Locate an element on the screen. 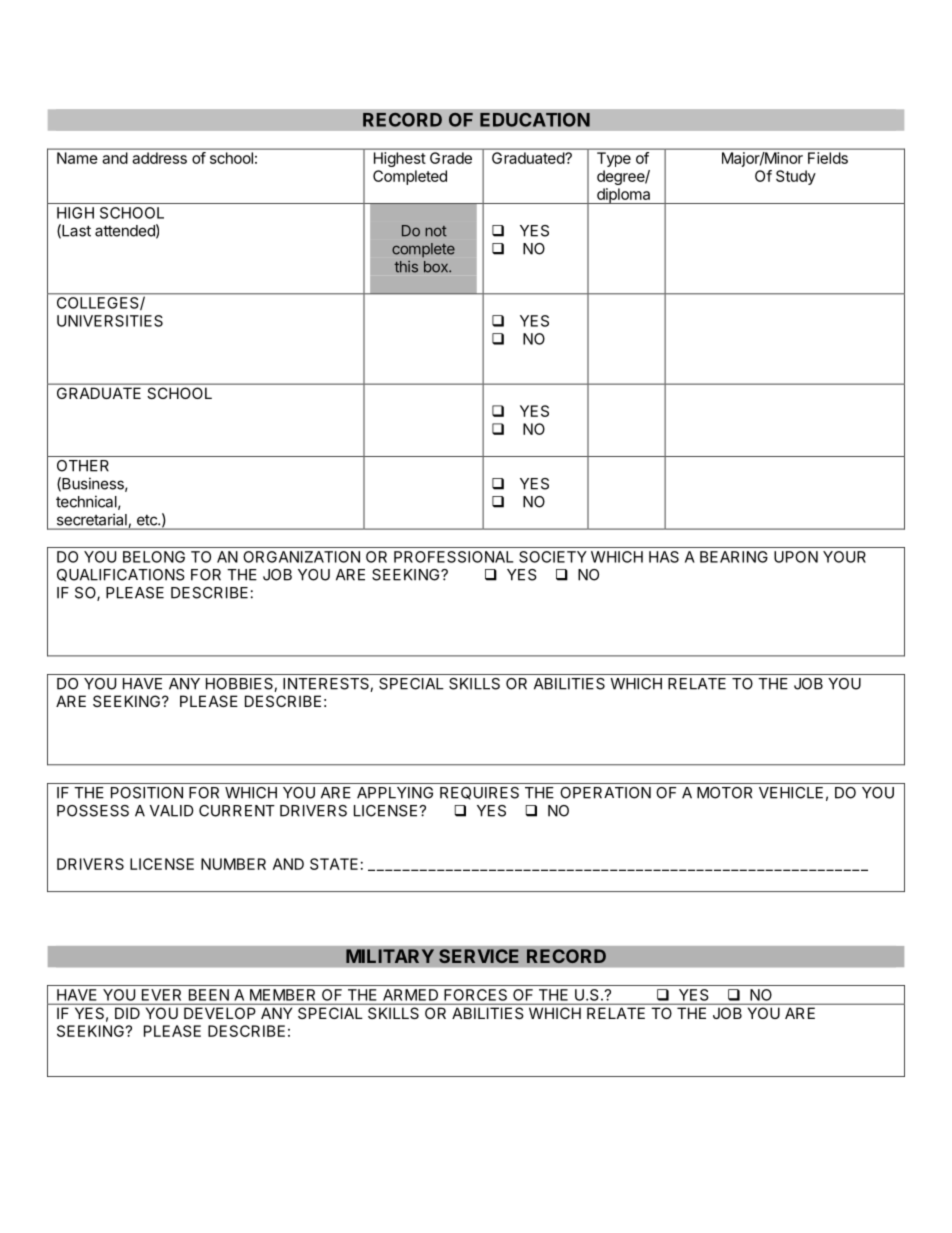 Image resolution: width=952 pixels, height=1233 pixels. BEARING is located at coordinates (734, 557).
